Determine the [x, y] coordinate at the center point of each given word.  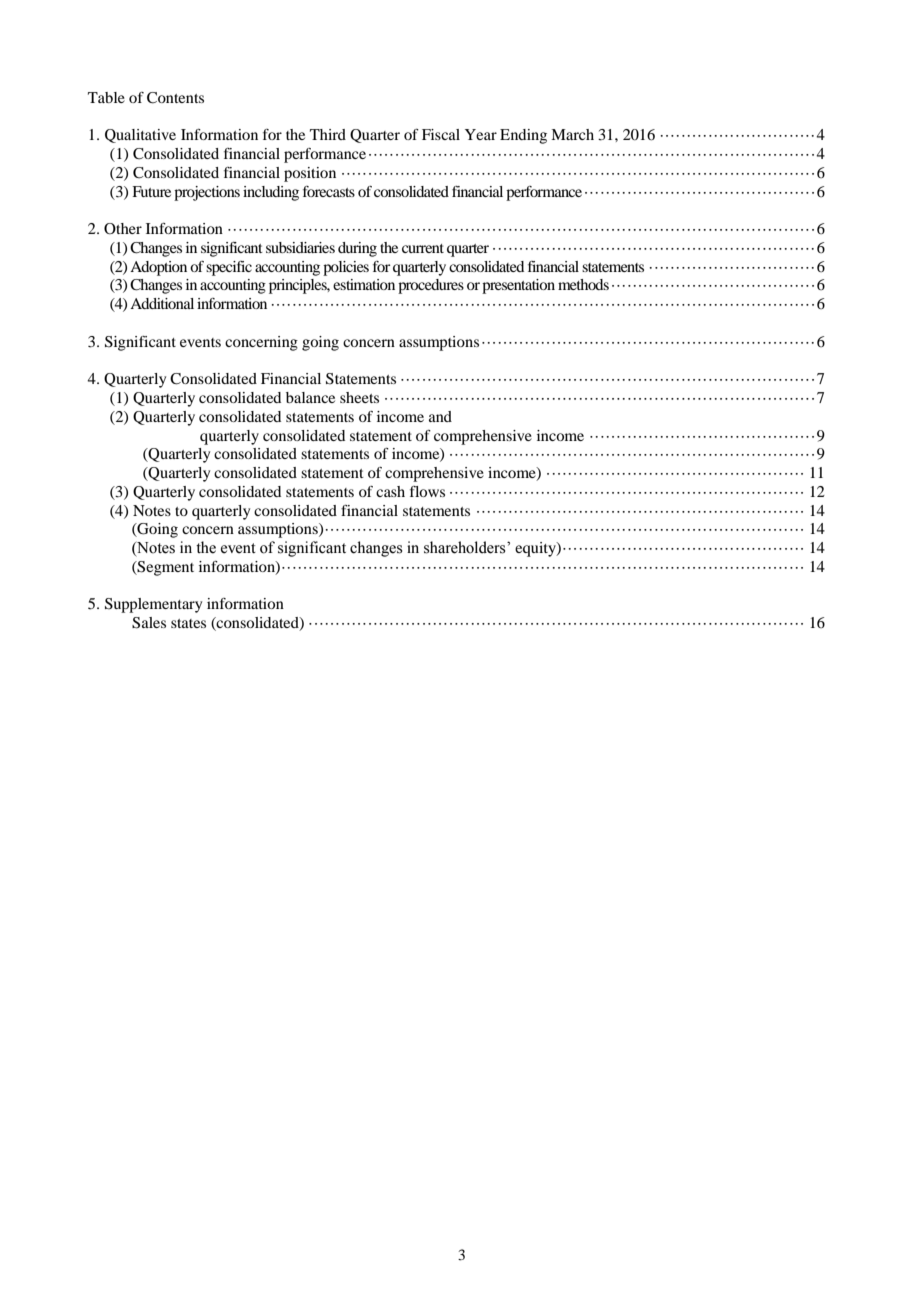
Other [123, 229]
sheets [359, 397]
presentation [518, 286]
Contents [175, 98]
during [357, 249]
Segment [165, 568]
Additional [162, 303]
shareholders [466, 547]
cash [390, 491]
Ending [523, 136]
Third [328, 134]
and [440, 416]
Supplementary [153, 605]
